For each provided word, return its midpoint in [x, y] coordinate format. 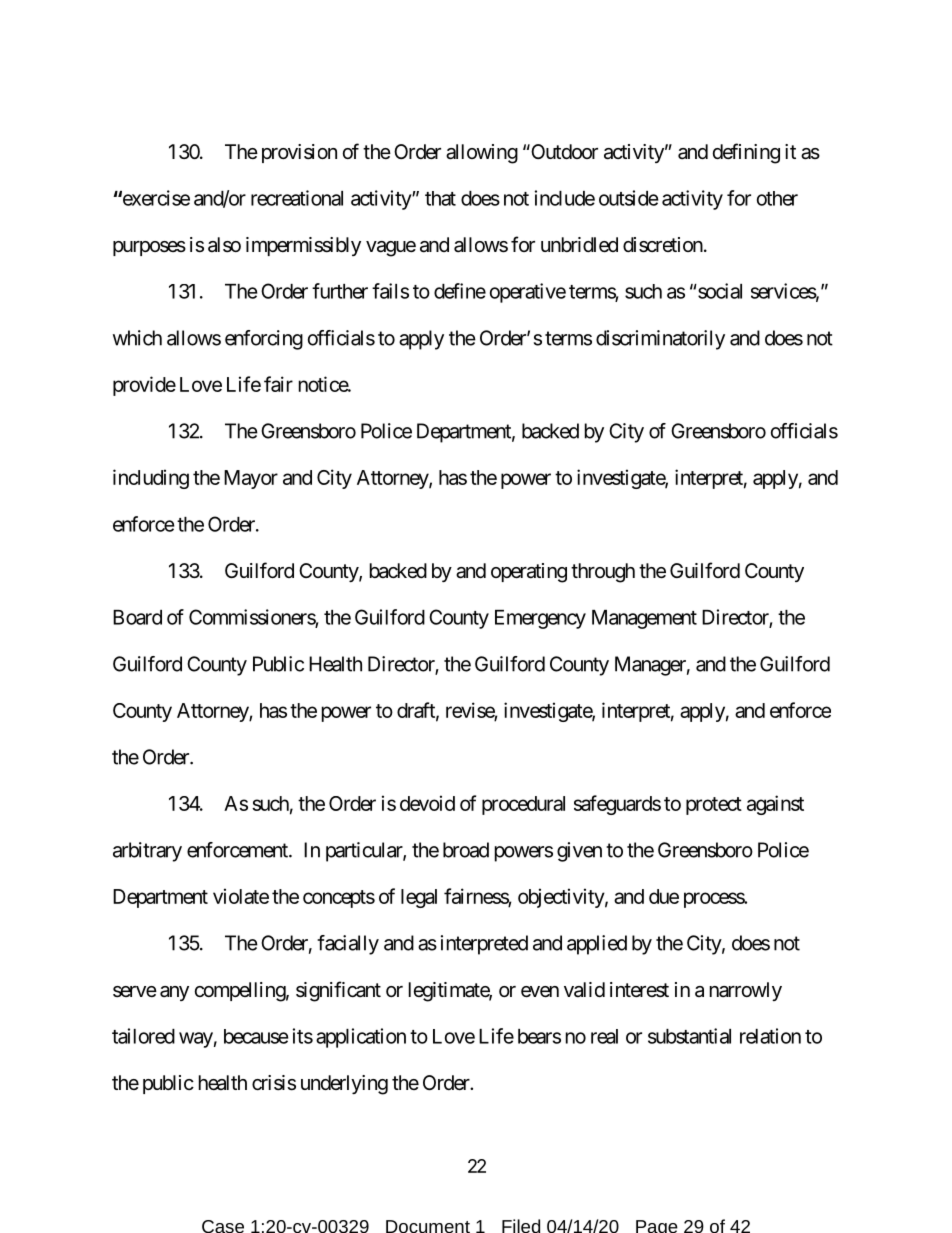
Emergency [540, 619]
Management [644, 619]
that [440, 198]
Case [223, 1226]
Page [657, 1226]
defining [746, 153]
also [224, 245]
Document [428, 1226]
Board [137, 617]
